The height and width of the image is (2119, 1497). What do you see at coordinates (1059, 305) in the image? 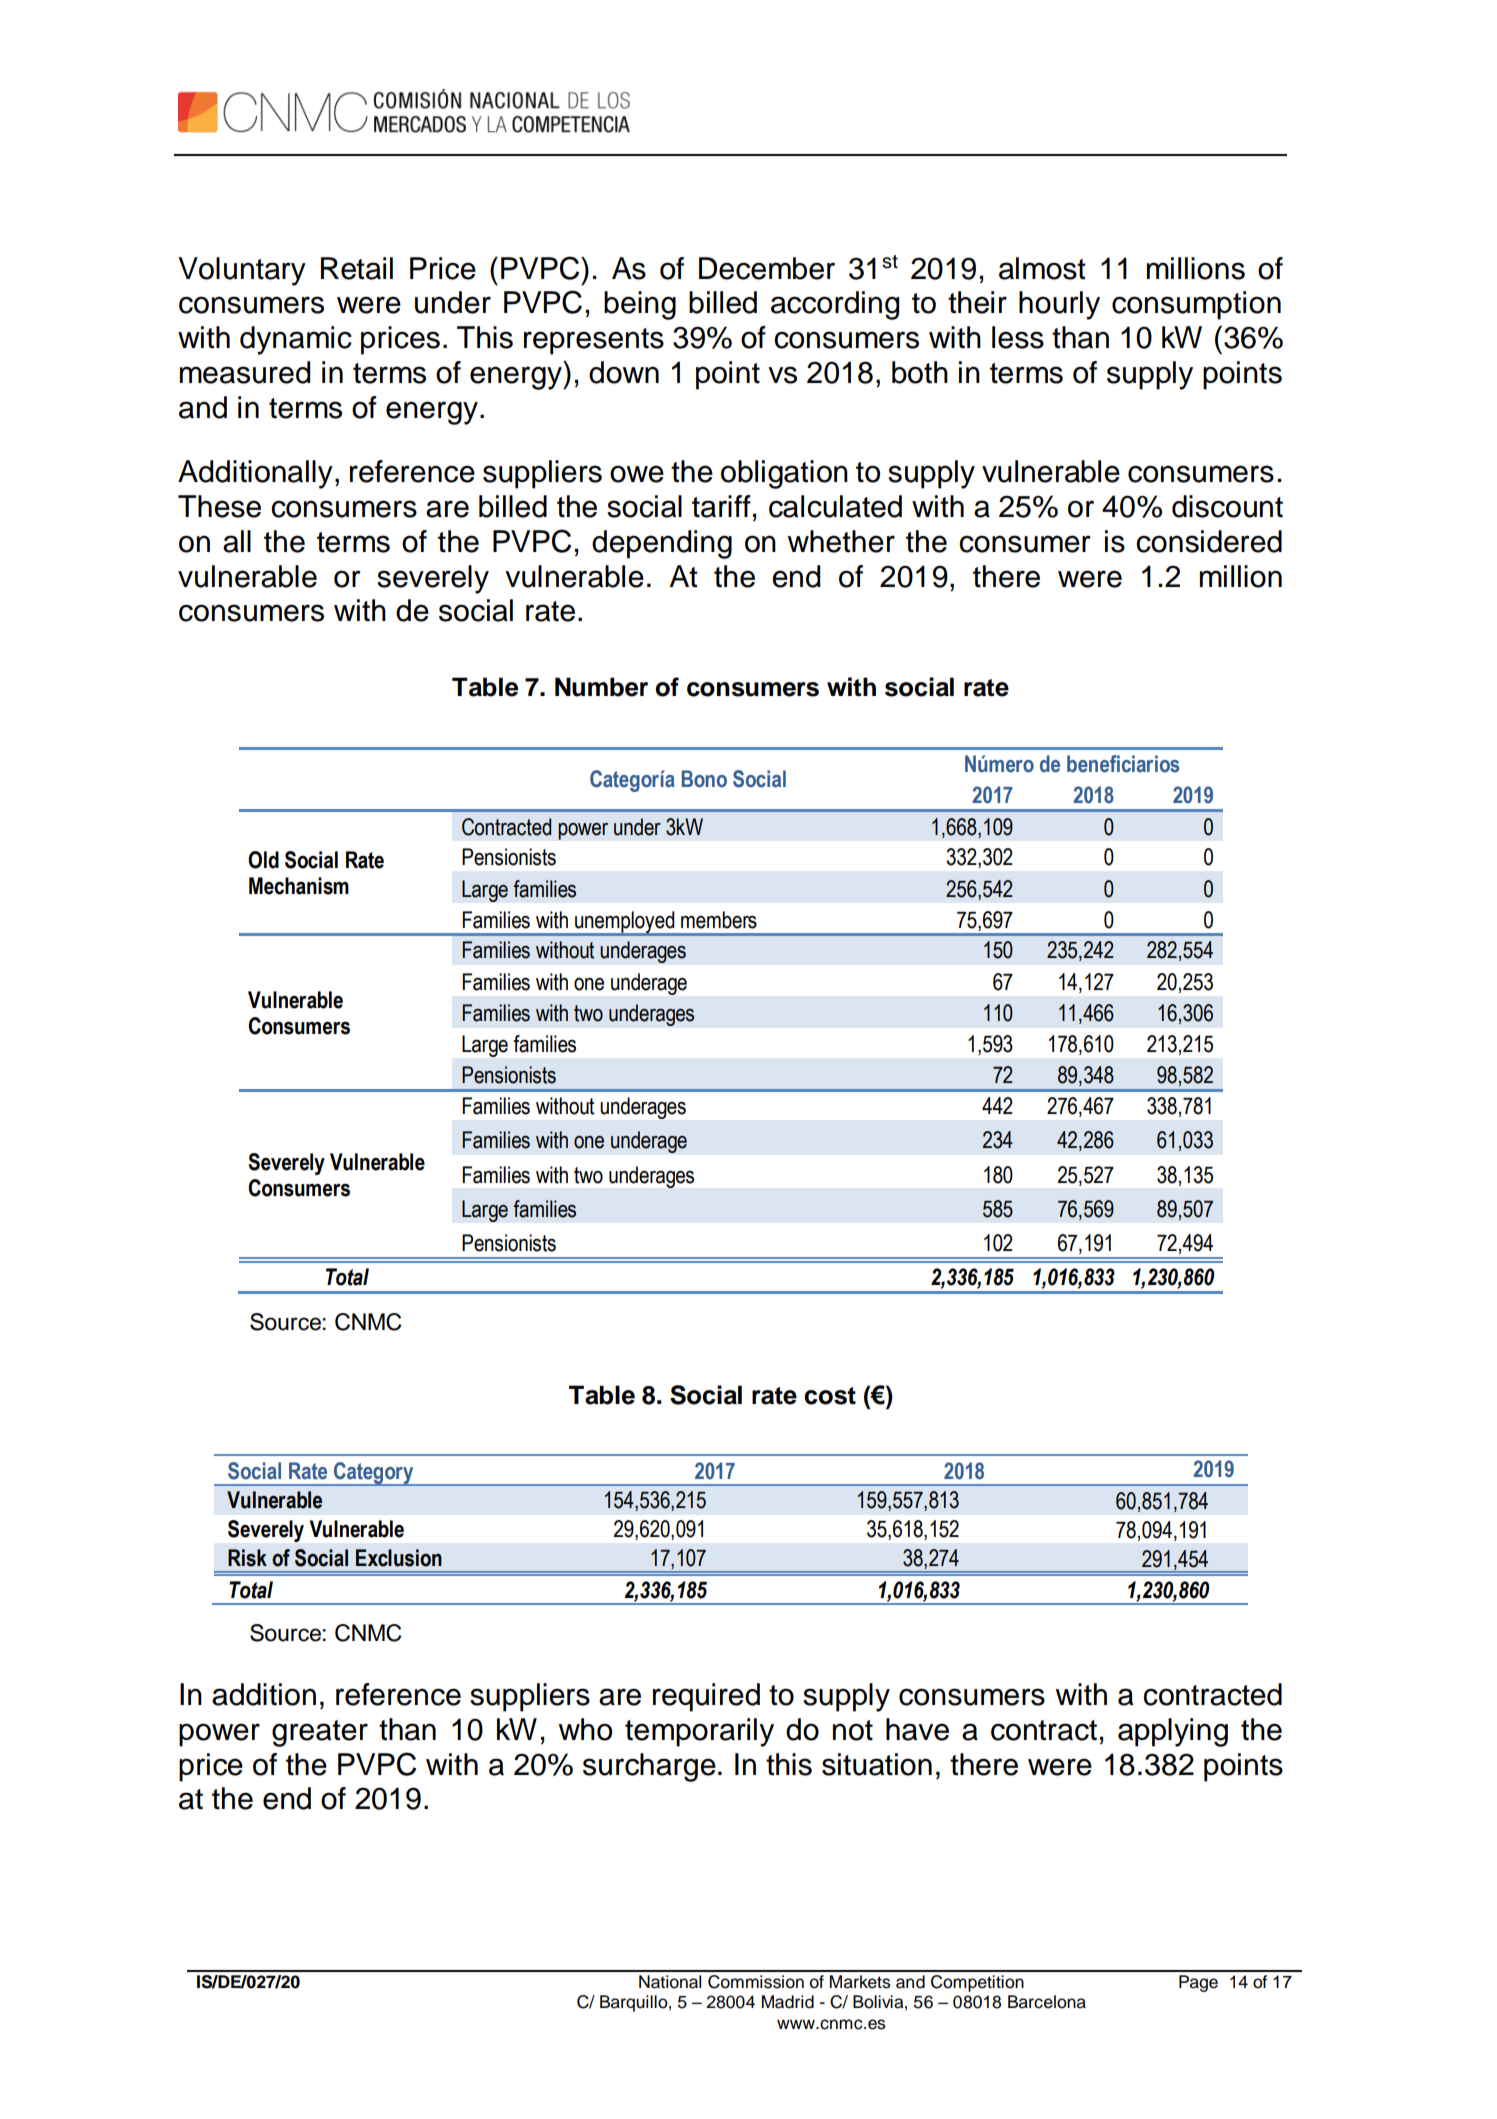
I see `hourly` at bounding box center [1059, 305].
